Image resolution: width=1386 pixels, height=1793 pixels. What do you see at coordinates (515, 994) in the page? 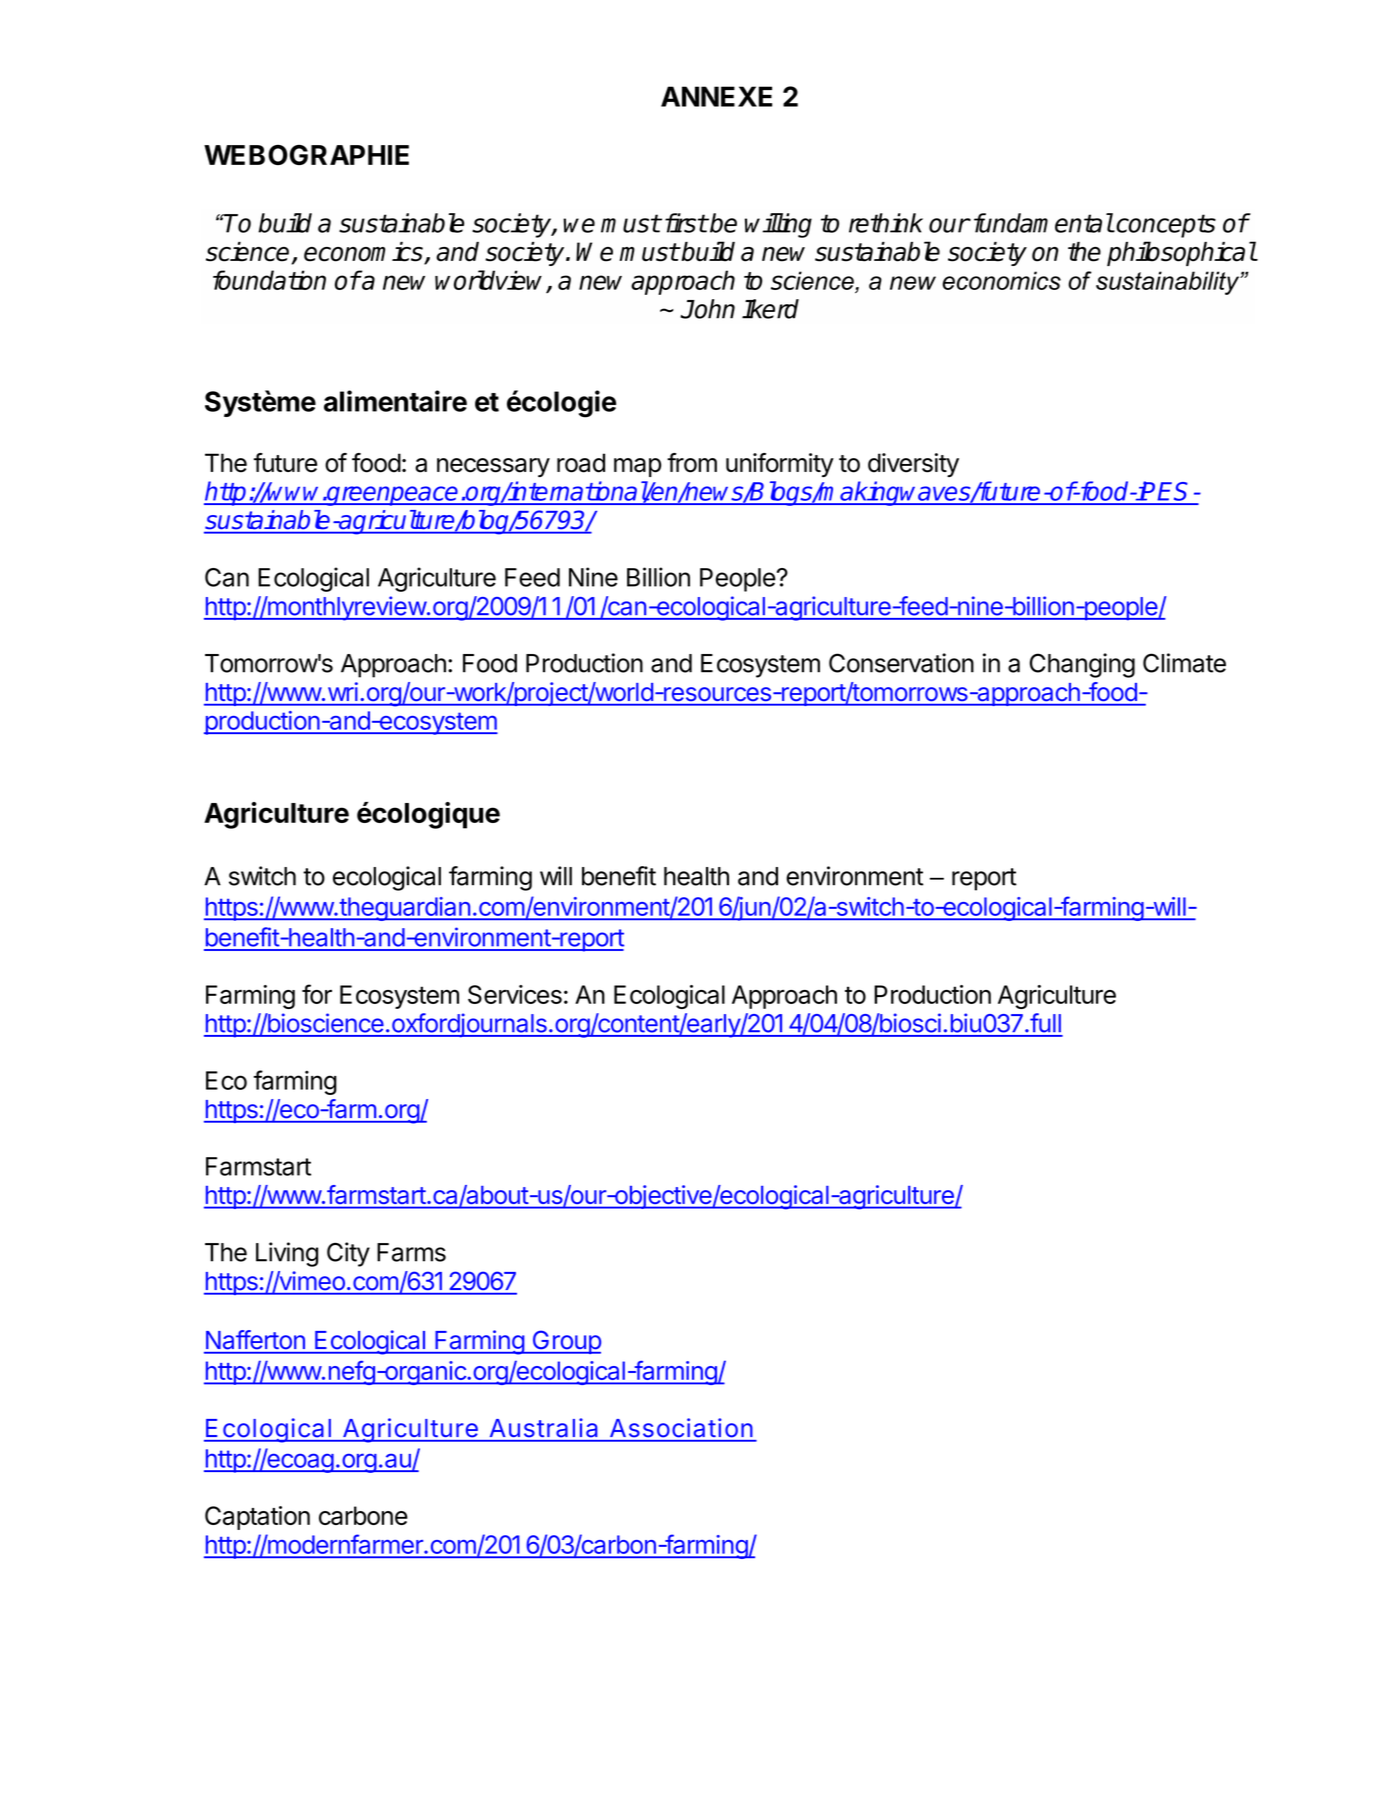
I see `Services` at bounding box center [515, 994].
